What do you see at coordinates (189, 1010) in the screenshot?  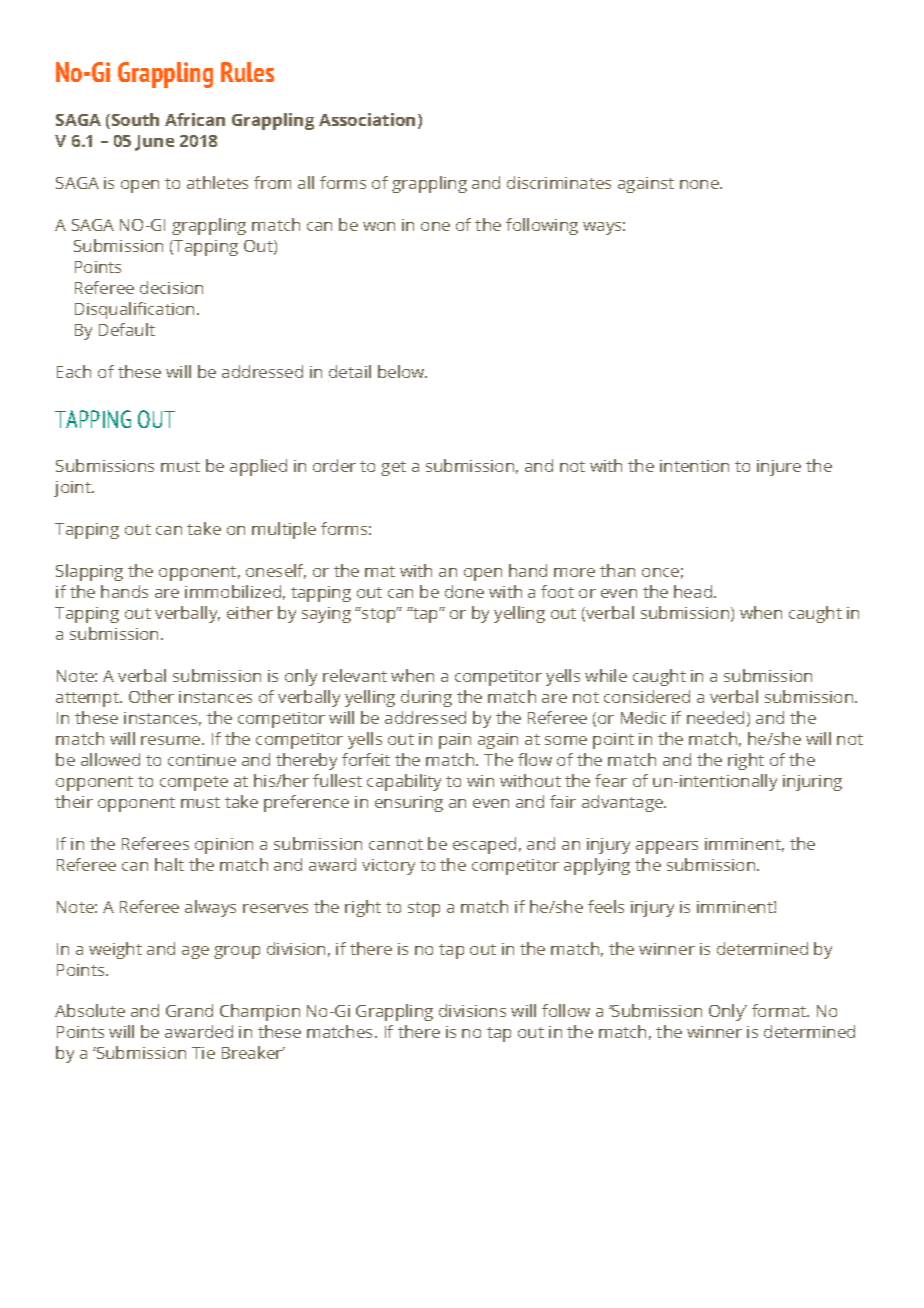 I see `Grand` at bounding box center [189, 1010].
